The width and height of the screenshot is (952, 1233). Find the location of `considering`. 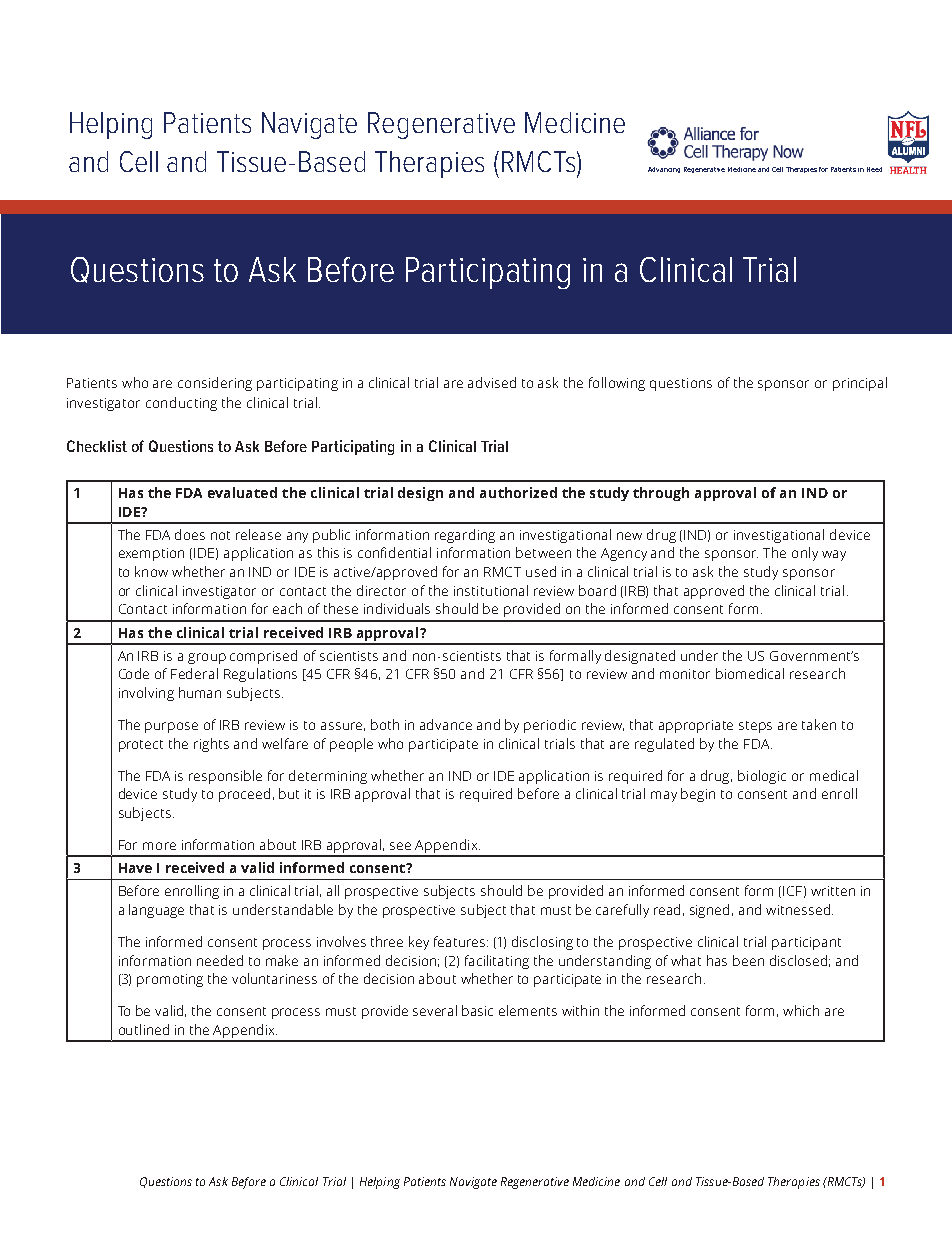

considering is located at coordinates (215, 384).
